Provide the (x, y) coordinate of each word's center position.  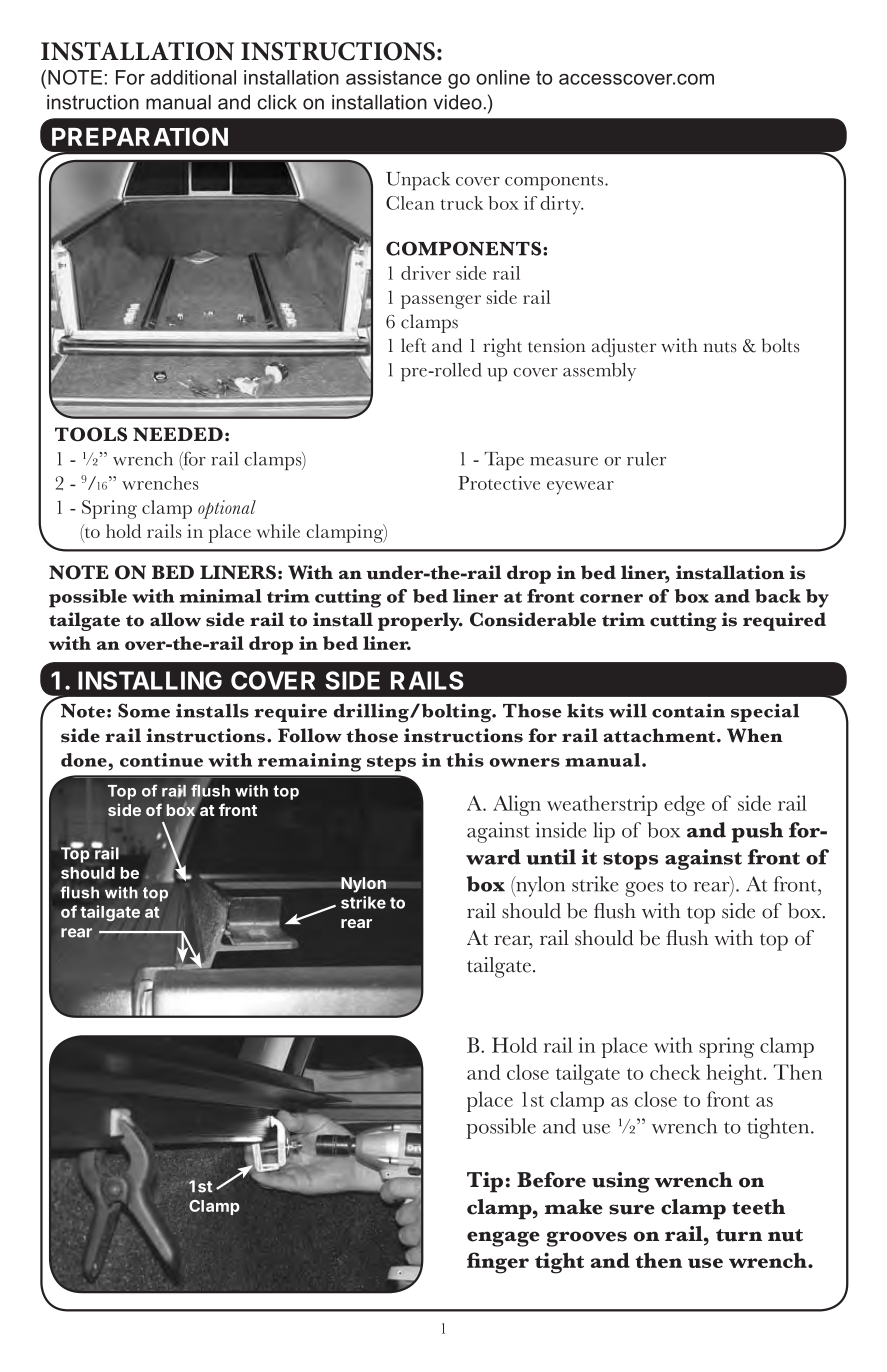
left (413, 345)
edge (684, 805)
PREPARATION (140, 136)
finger (498, 1263)
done (85, 760)
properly (420, 621)
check (675, 1072)
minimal (221, 596)
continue (161, 760)
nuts (720, 347)
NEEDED (178, 434)
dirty (561, 205)
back (778, 596)
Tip (485, 1182)
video (457, 102)
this (465, 760)
